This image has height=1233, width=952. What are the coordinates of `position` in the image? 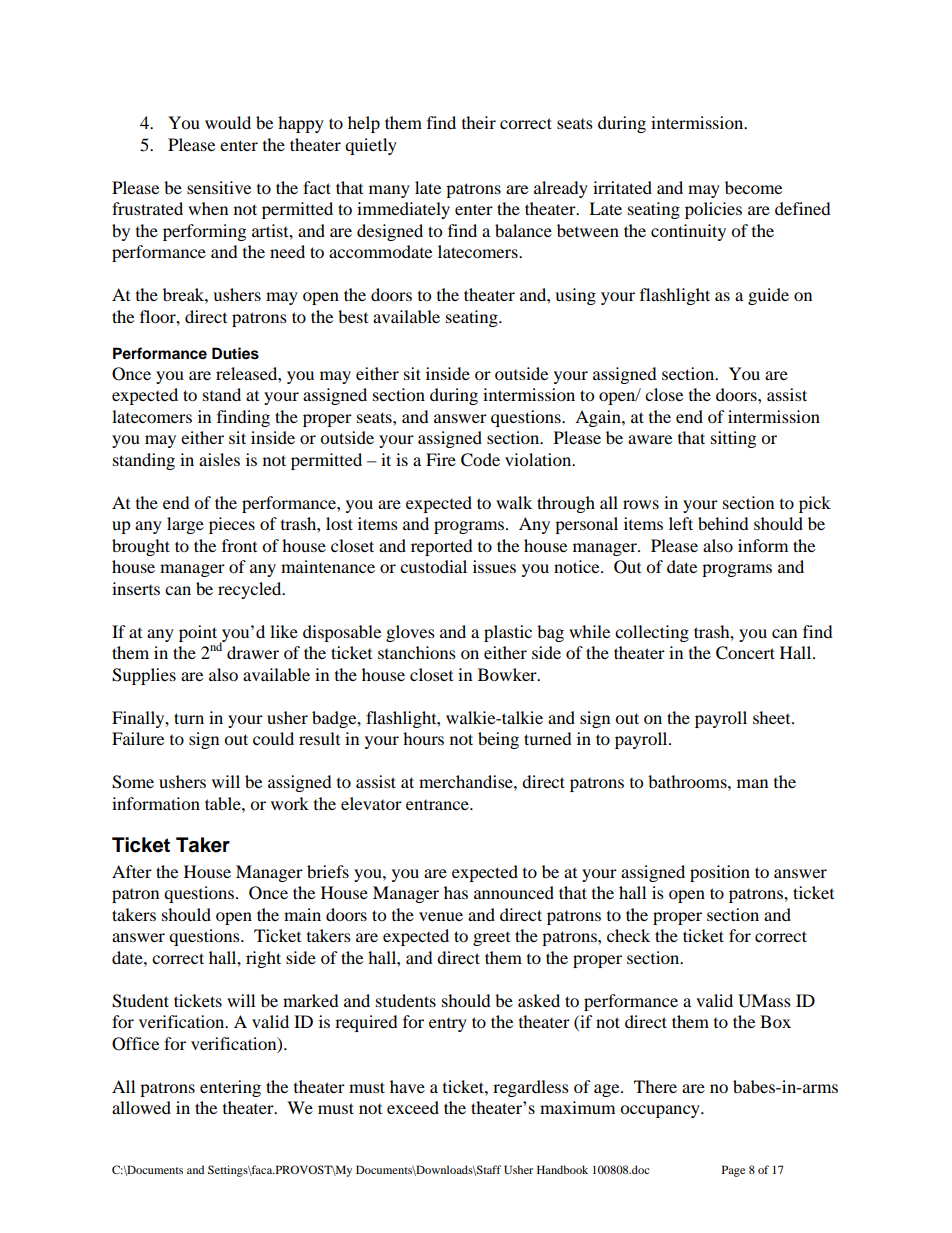 It's located at (720, 873).
